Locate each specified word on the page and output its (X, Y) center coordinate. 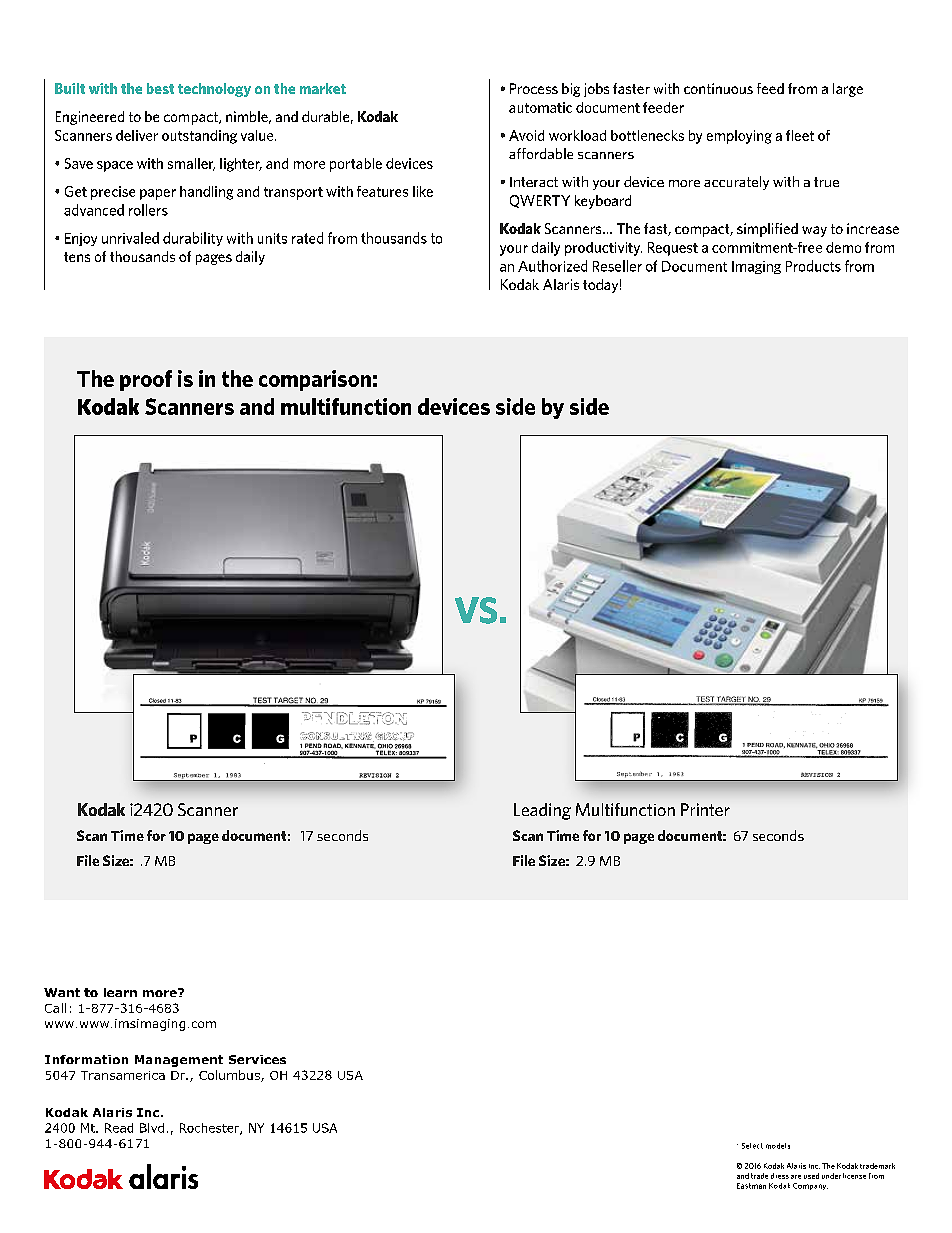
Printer (705, 809)
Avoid (526, 135)
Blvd (152, 1128)
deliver (137, 135)
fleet (800, 135)
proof (146, 380)
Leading (542, 811)
